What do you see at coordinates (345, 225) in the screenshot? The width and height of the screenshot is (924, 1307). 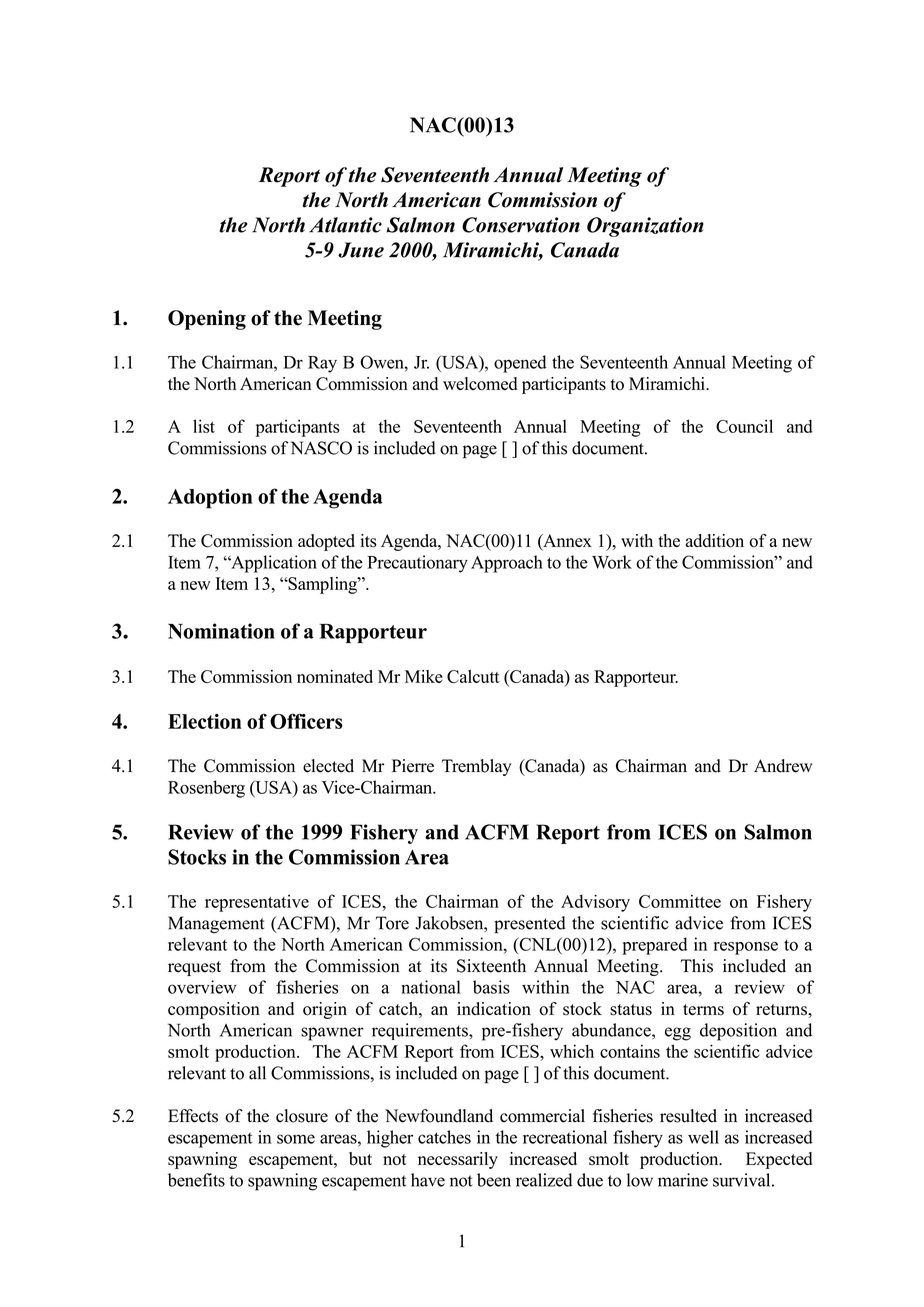 I see `Atlantic` at bounding box center [345, 225].
